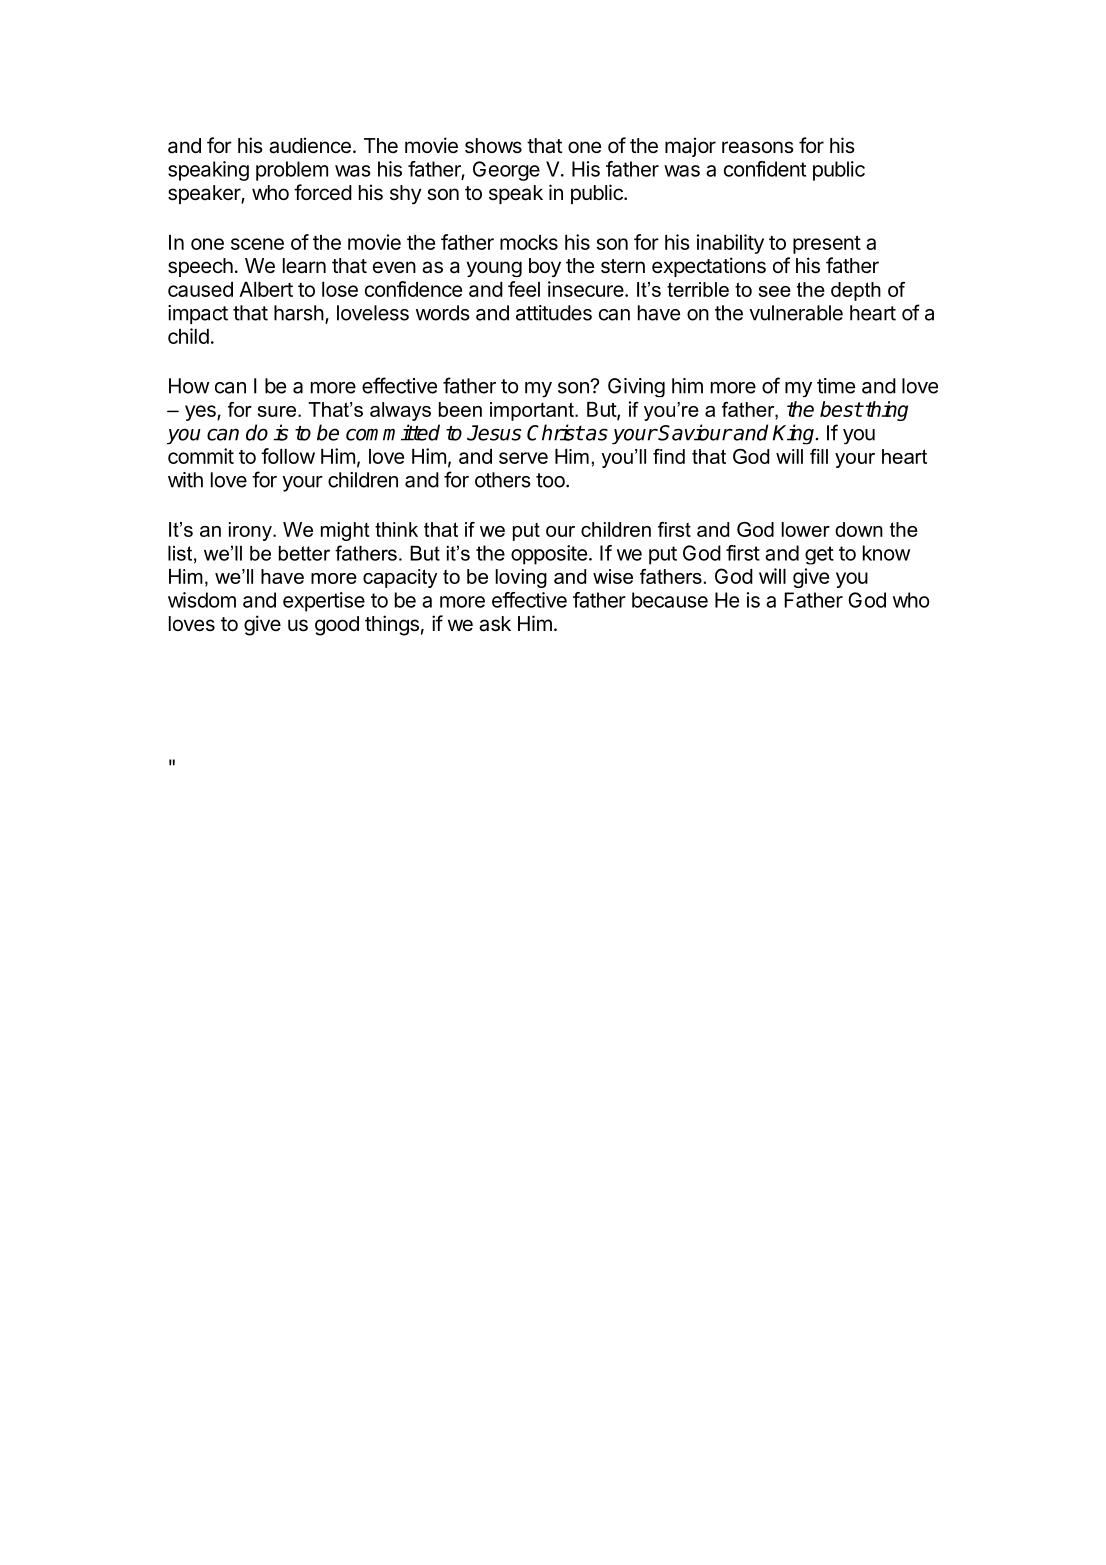 This screenshot has height=1565, width=1106. I want to click on expertise, so click(324, 602).
